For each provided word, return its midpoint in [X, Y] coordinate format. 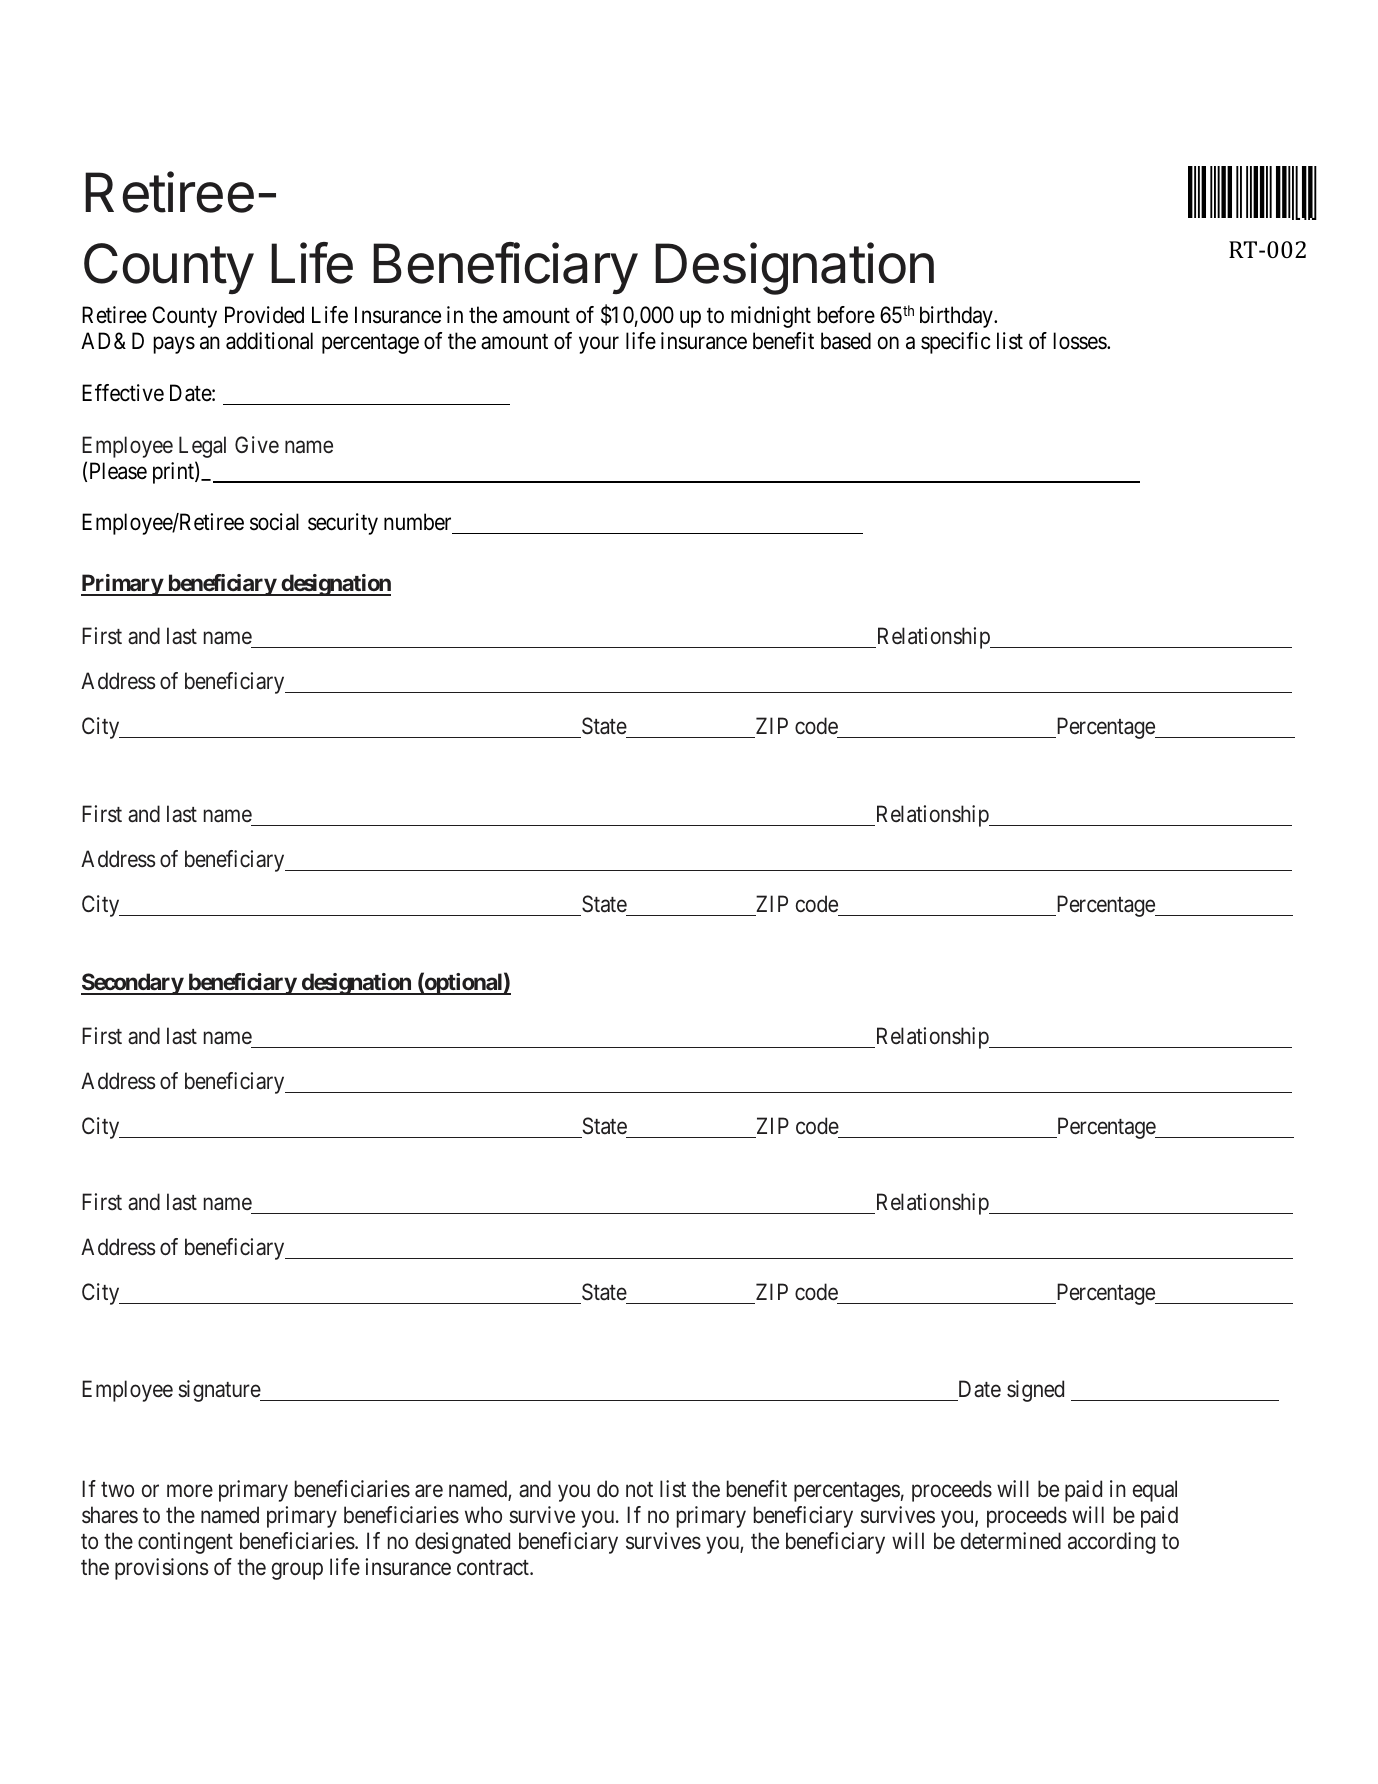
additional [269, 341]
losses [1080, 341]
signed [1035, 1391]
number [419, 523]
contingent [185, 1543]
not [639, 1490]
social [274, 522]
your [599, 345]
